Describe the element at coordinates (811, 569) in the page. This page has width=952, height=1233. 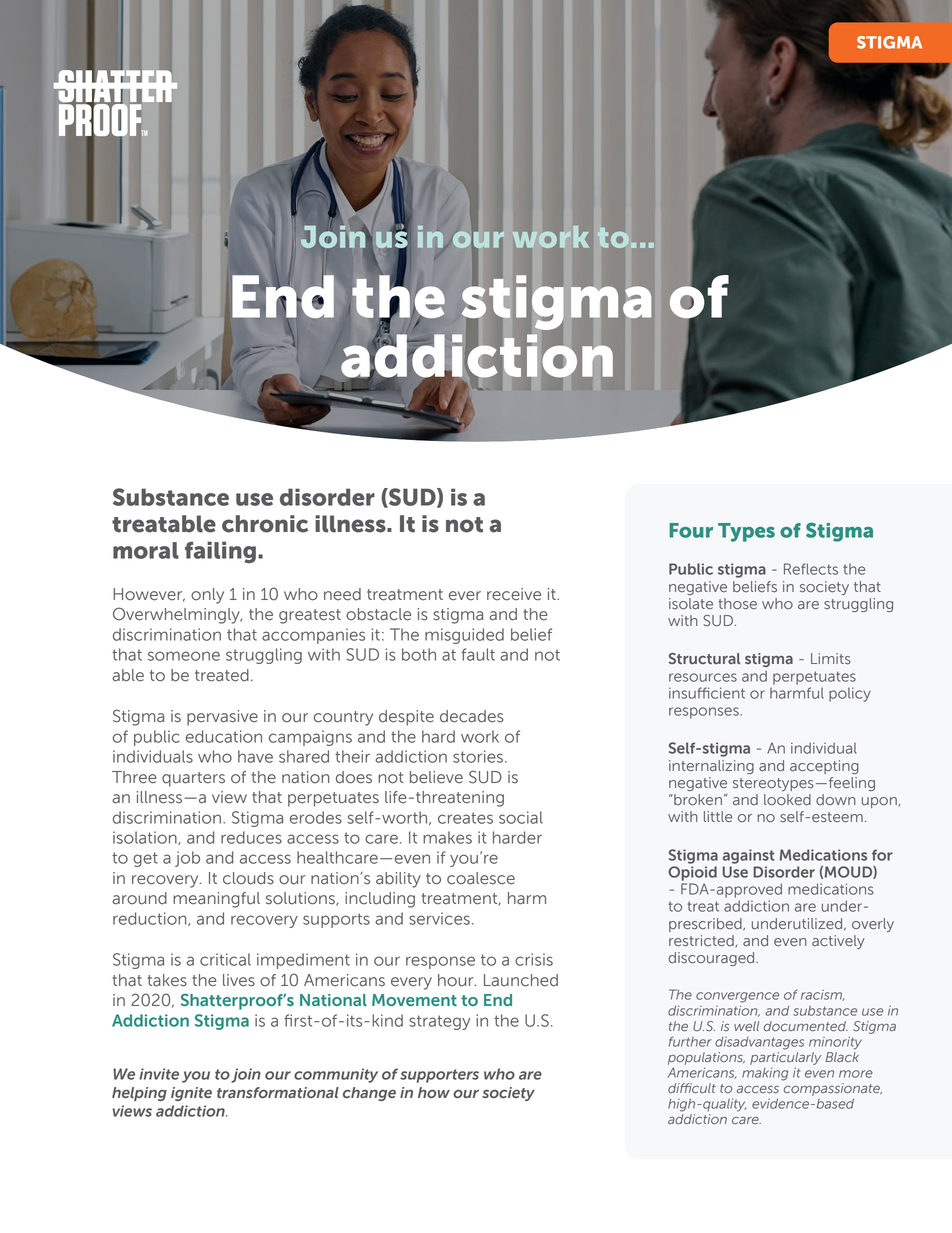
I see `Reflects` at that location.
